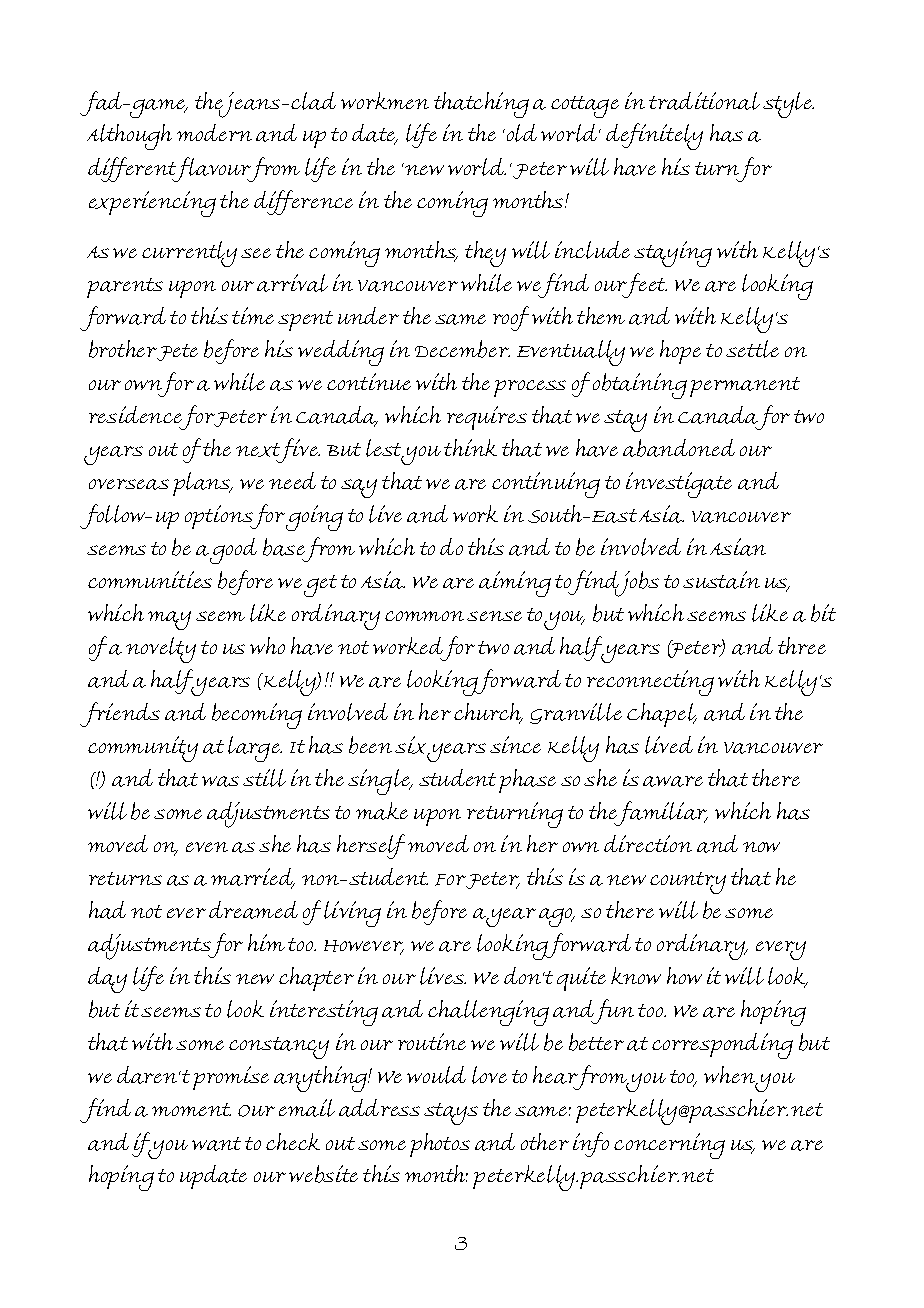 The height and width of the document is (1308, 924). Describe the element at coordinates (745, 387) in the document. I see `permanent` at that location.
